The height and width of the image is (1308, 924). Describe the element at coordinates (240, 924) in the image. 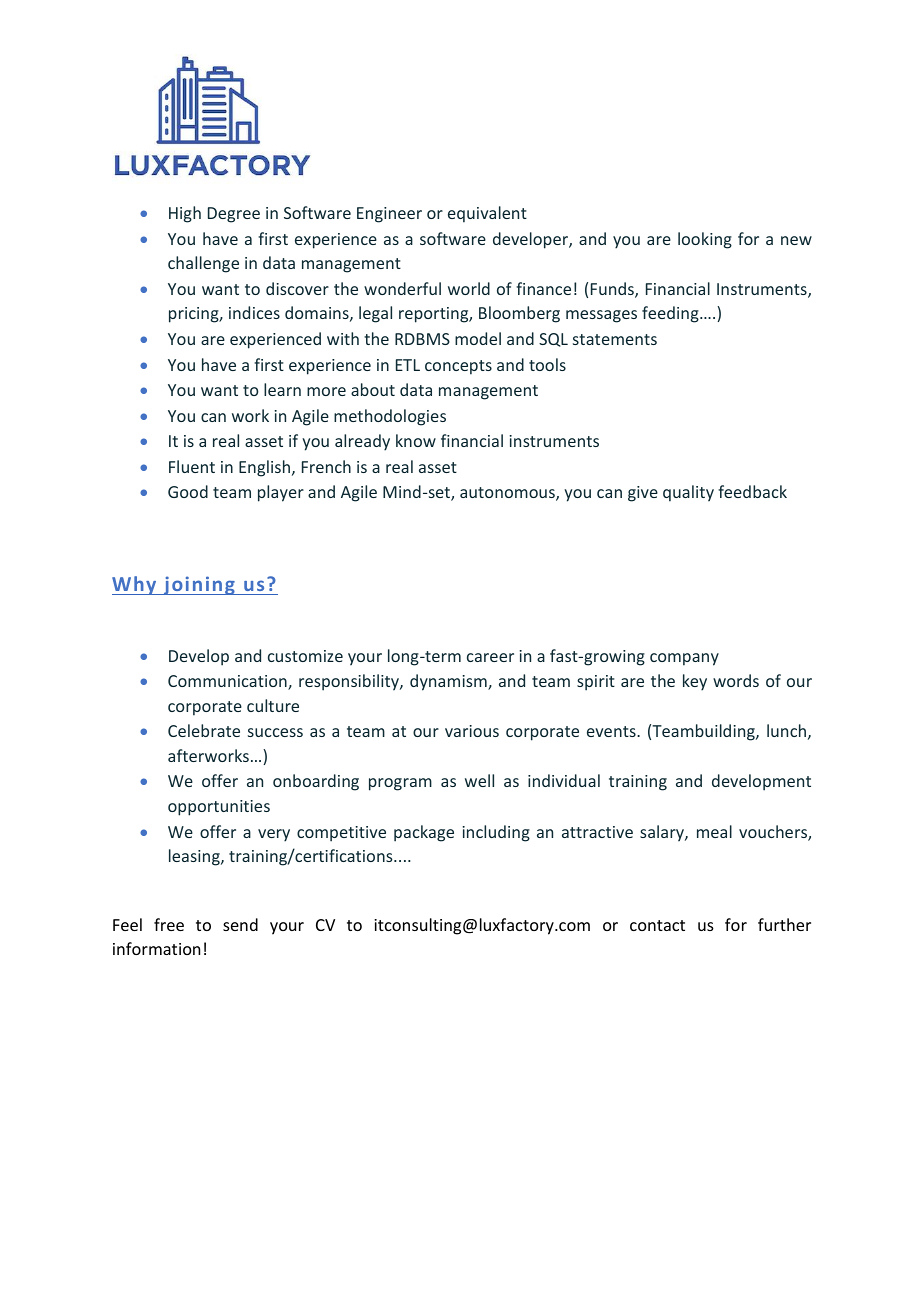

I see `send` at that location.
